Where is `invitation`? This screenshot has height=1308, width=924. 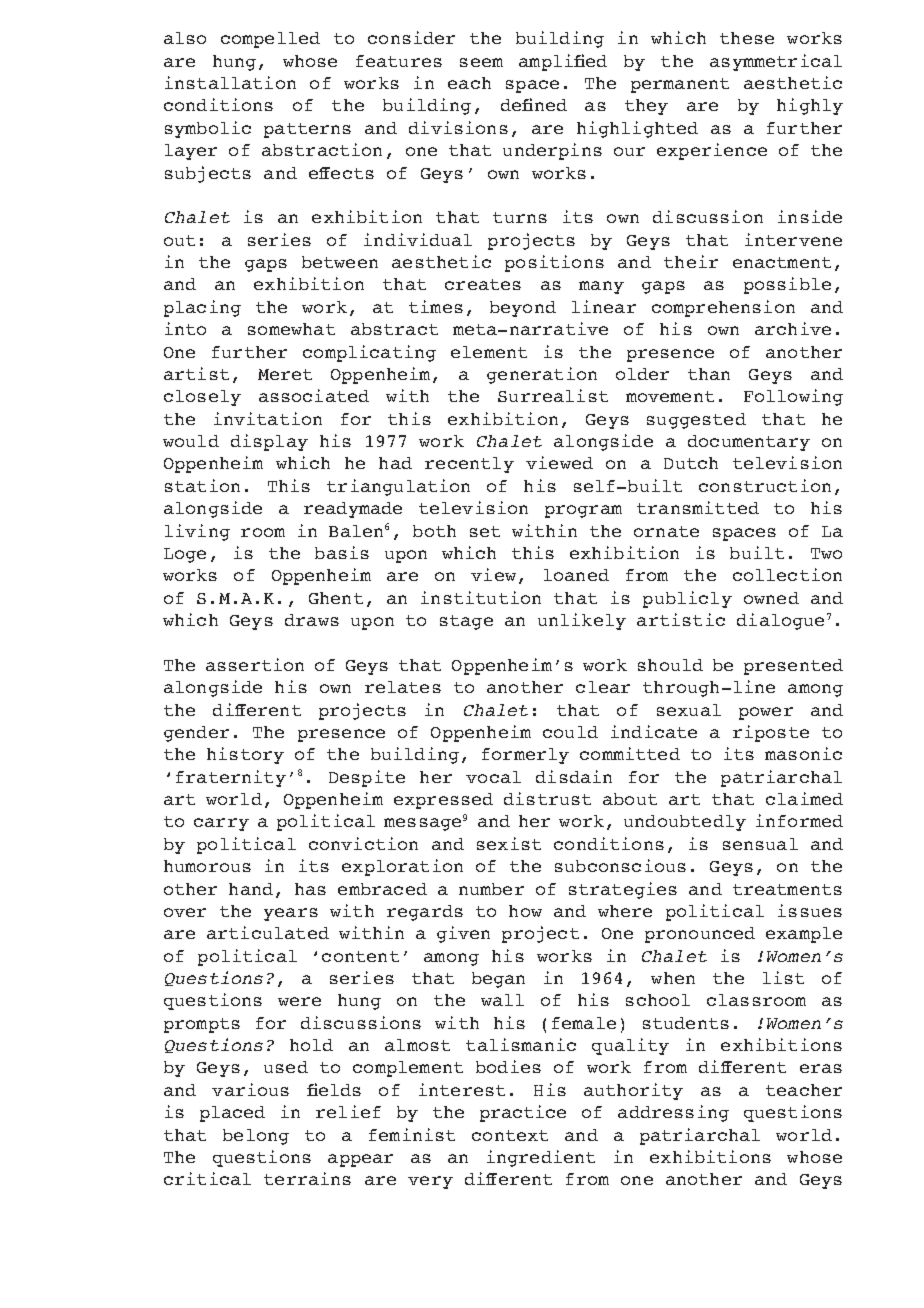
invitation is located at coordinates (268, 418).
